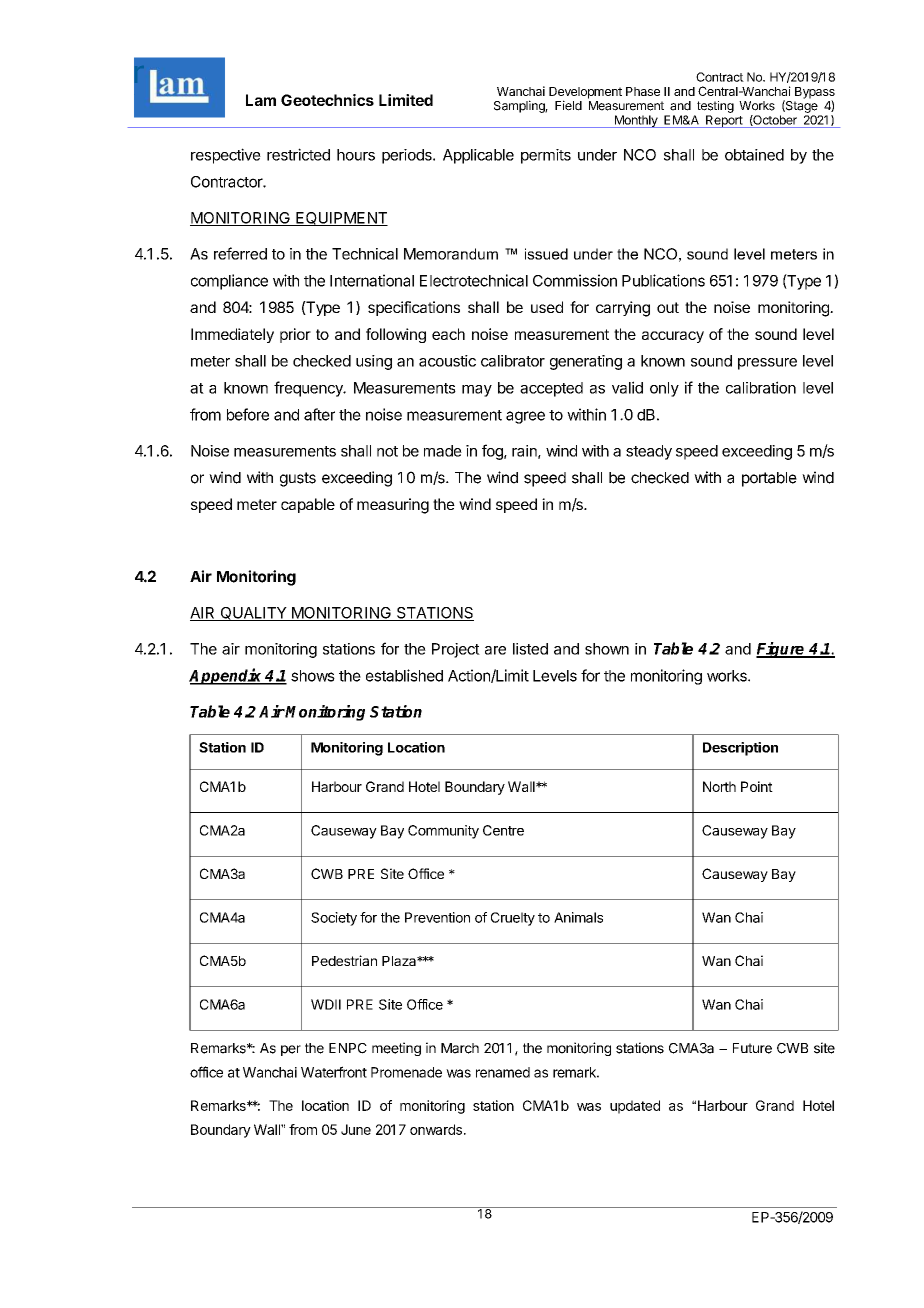 This screenshot has height=1308, width=924. I want to click on Future, so click(752, 1048).
